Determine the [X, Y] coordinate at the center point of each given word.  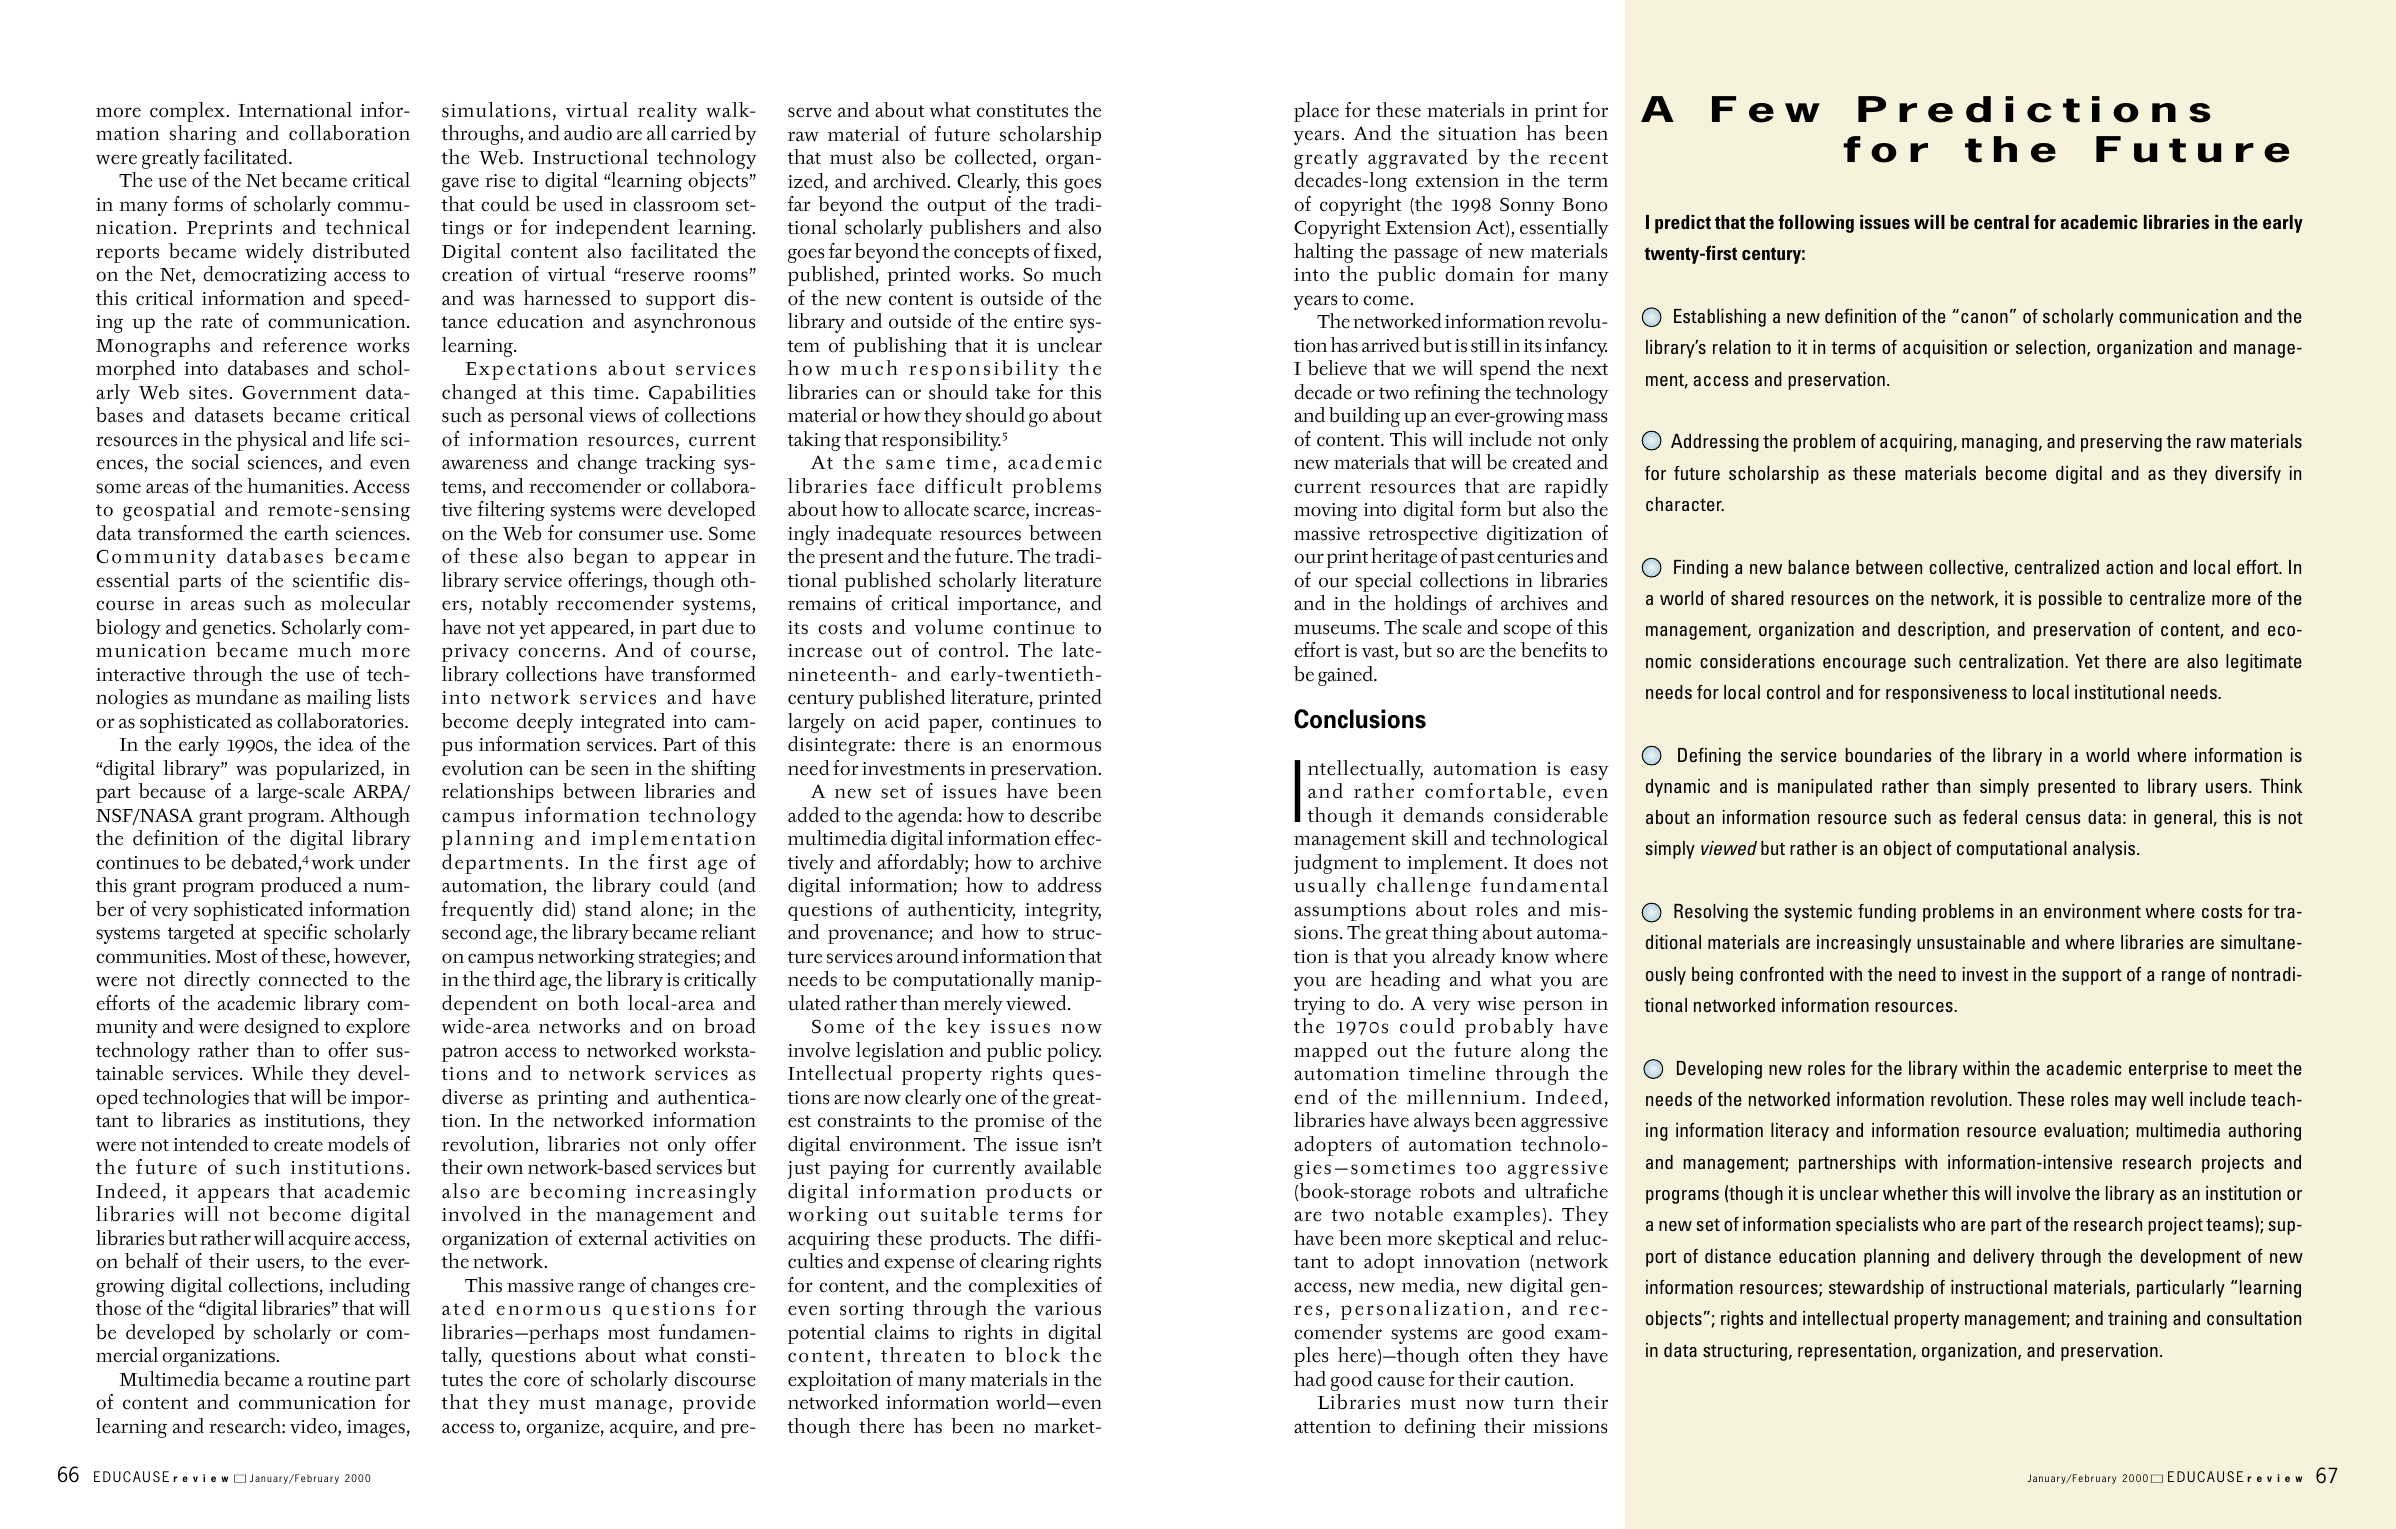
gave [460, 184]
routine [338, 1380]
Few [1766, 109]
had [1310, 1379]
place [1316, 112]
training [2137, 1320]
